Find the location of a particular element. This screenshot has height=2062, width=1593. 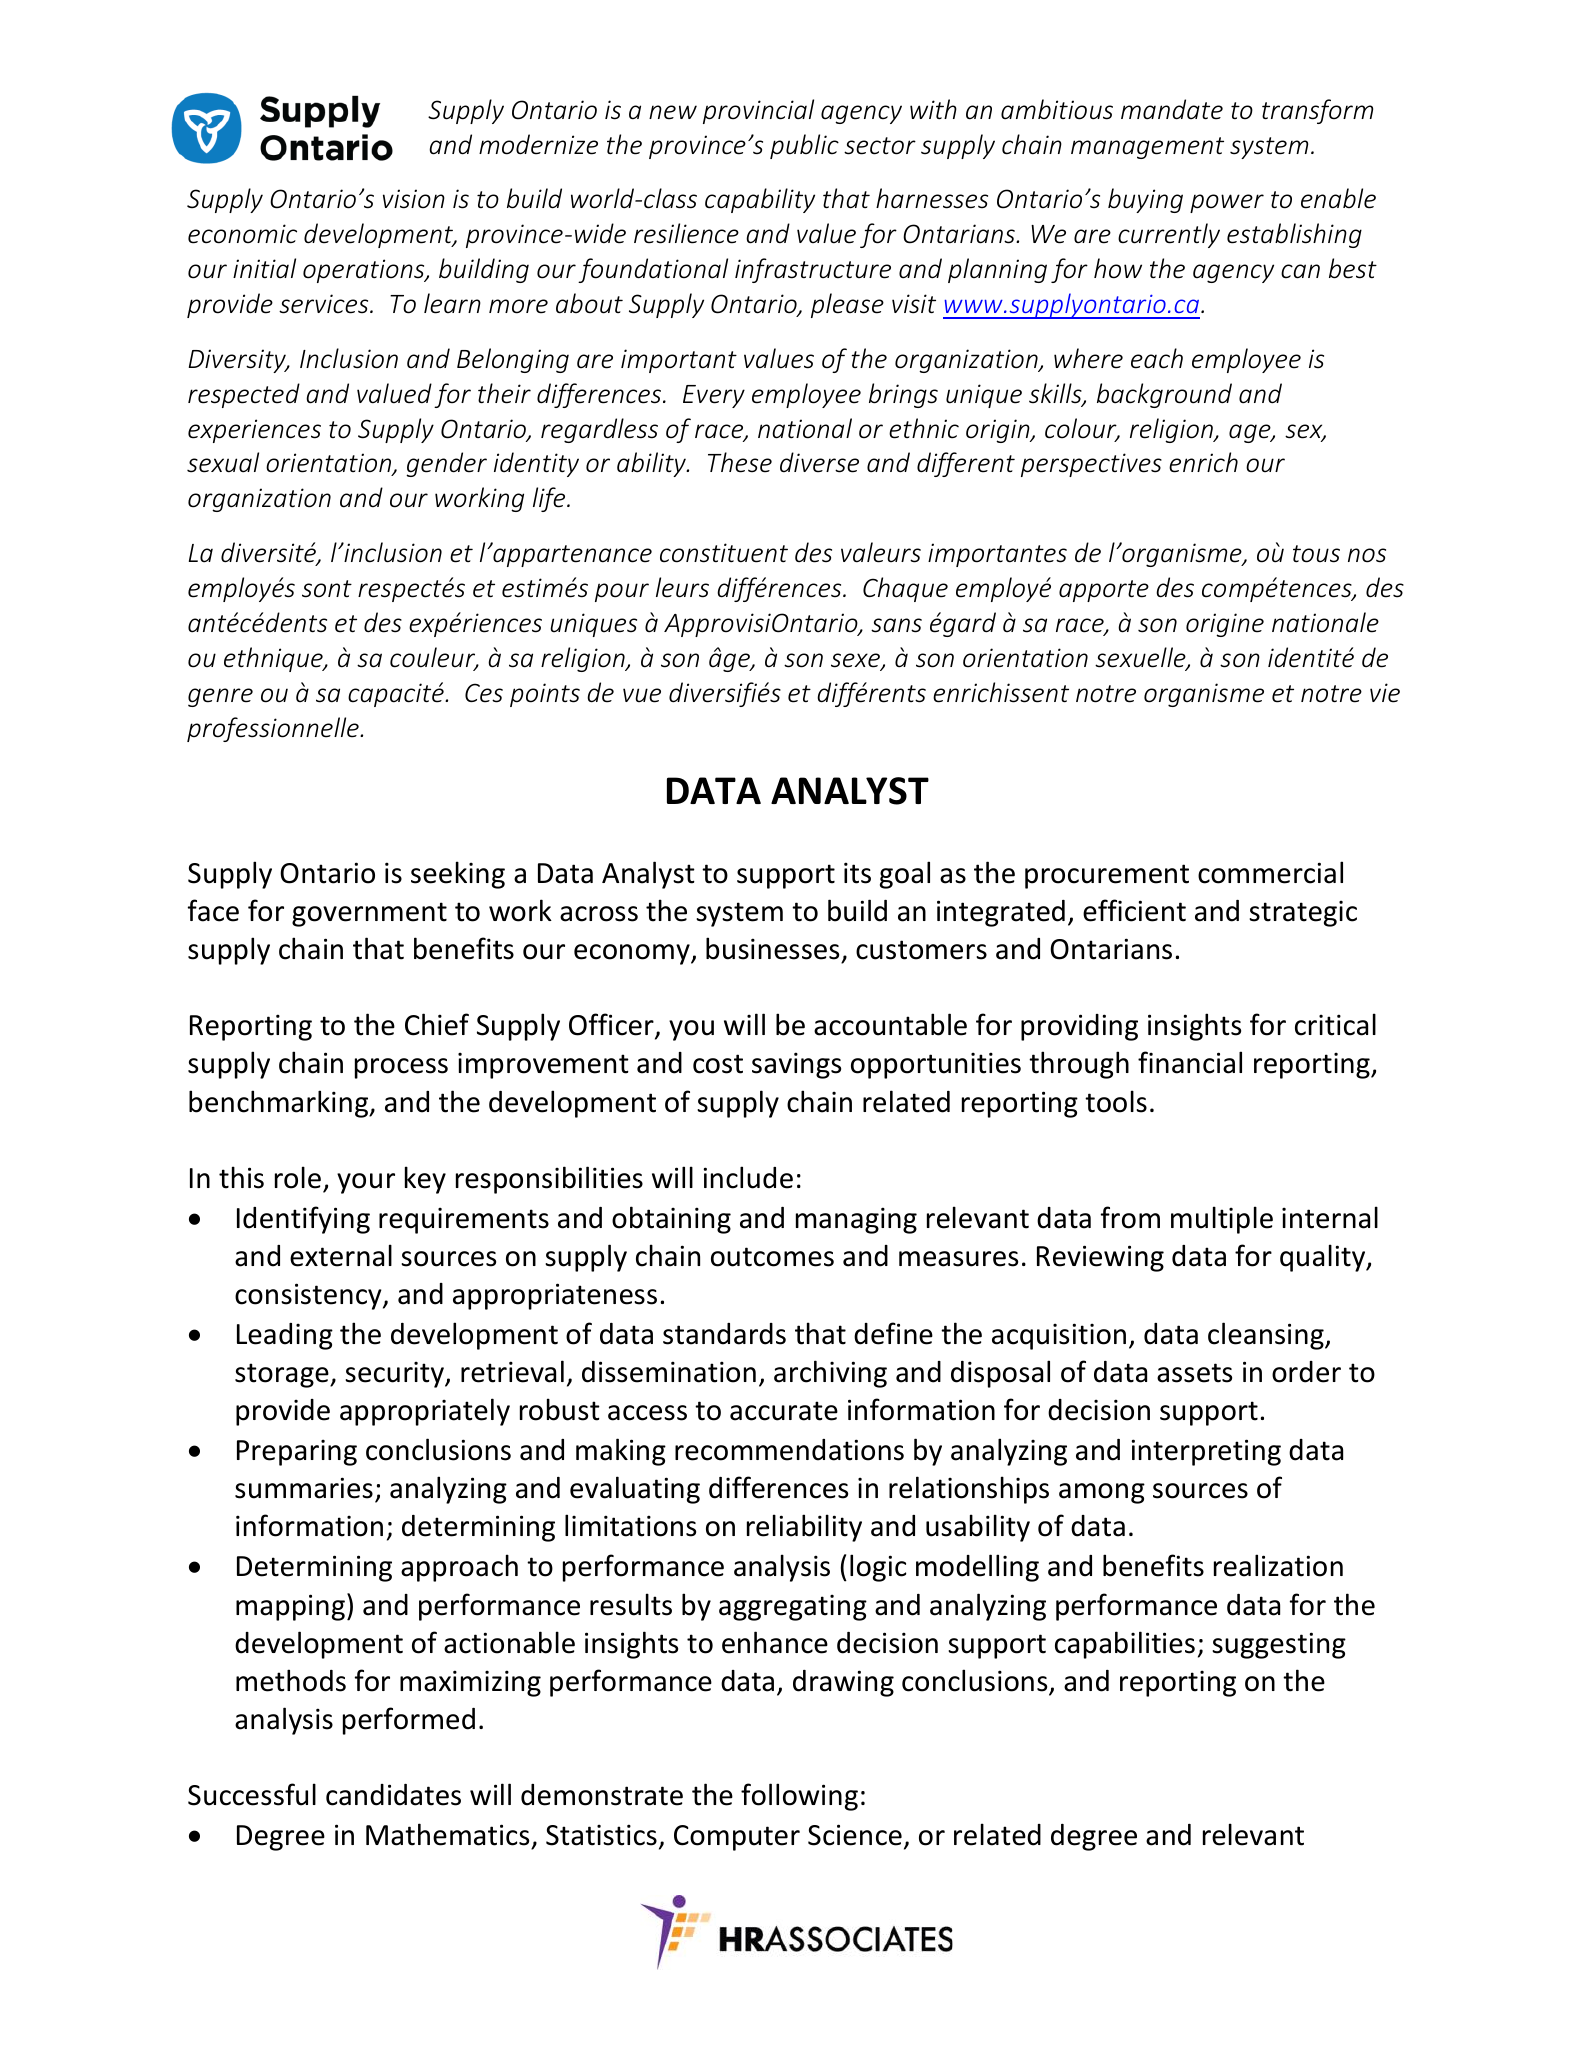

multiple is located at coordinates (1222, 1220).
